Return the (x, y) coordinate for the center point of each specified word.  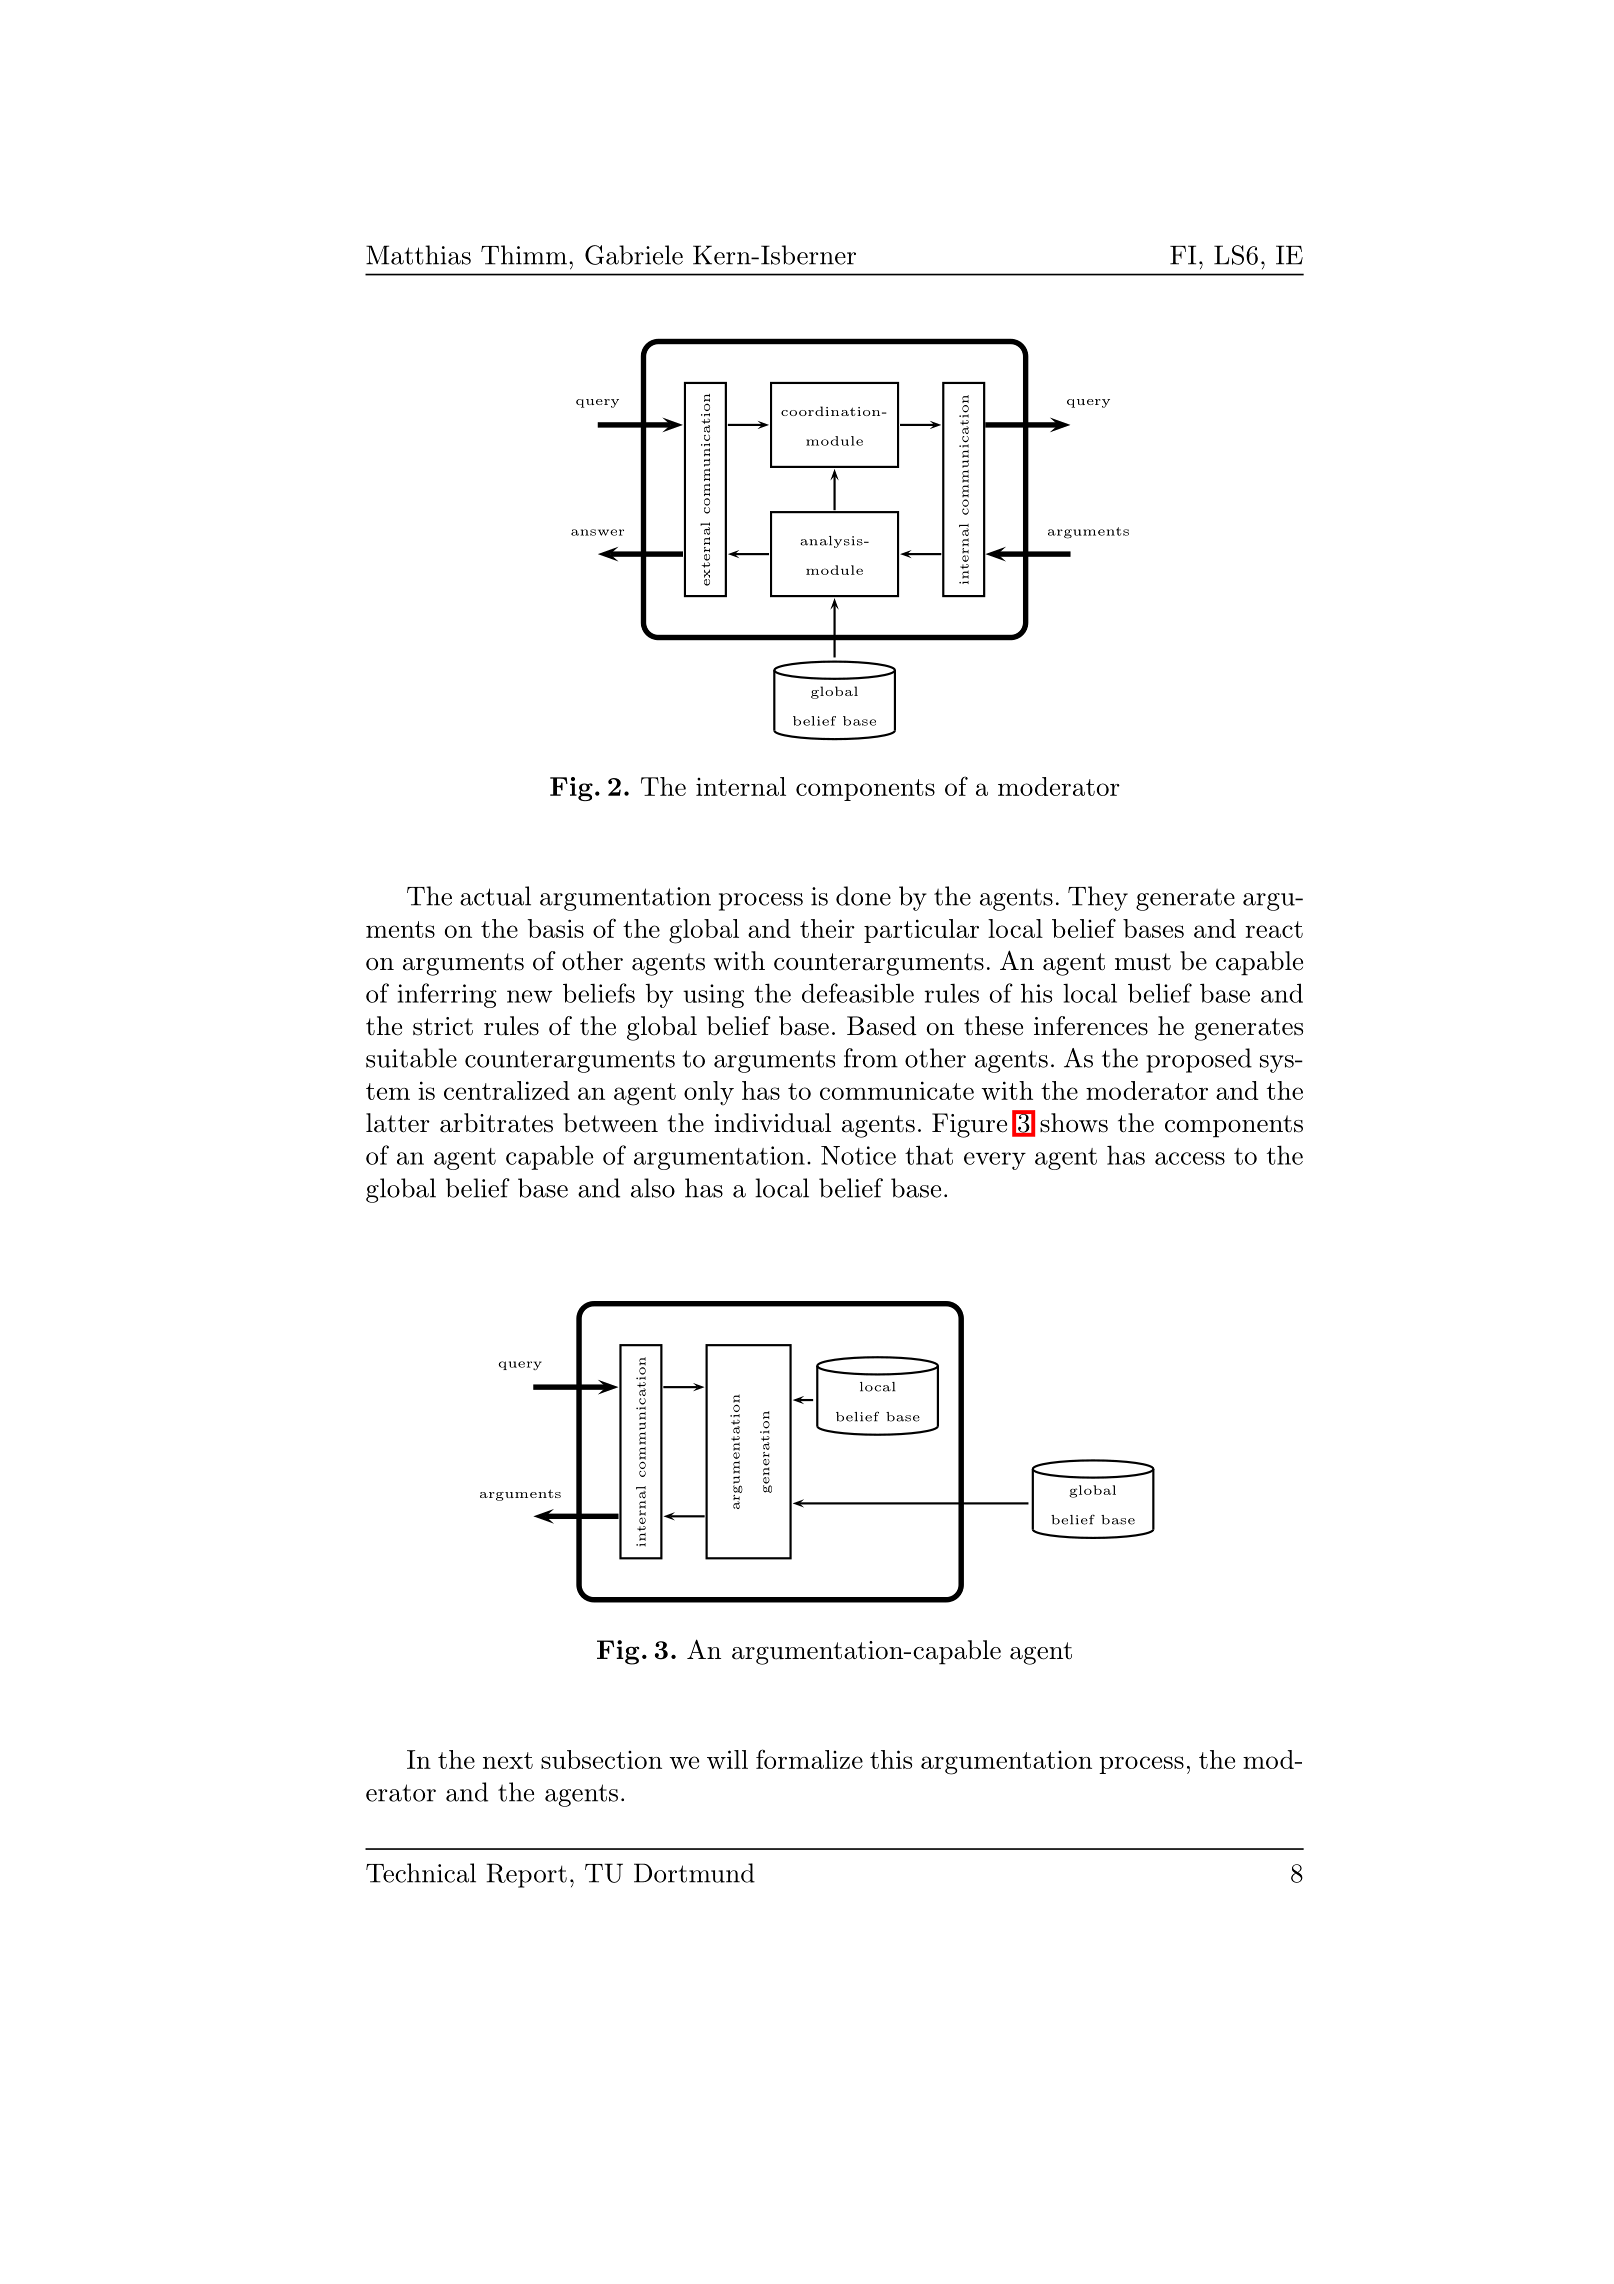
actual (495, 896)
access (1190, 1158)
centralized (507, 1090)
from (871, 1058)
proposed (1199, 1060)
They (1098, 898)
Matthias (418, 255)
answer (597, 532)
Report (526, 1875)
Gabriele (634, 255)
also (653, 1188)
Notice (858, 1155)
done (863, 896)
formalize (809, 1759)
